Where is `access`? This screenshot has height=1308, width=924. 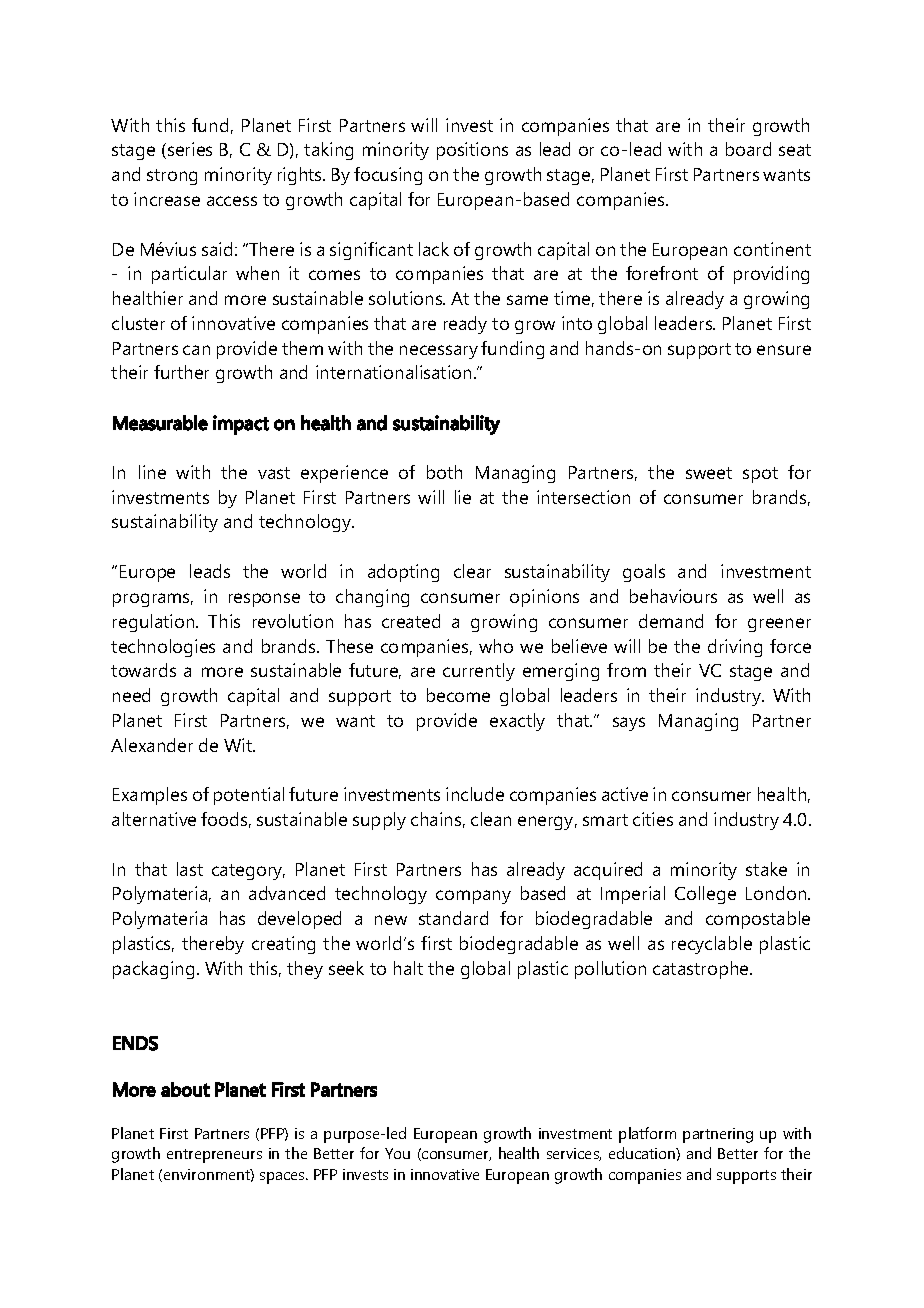 access is located at coordinates (232, 201).
